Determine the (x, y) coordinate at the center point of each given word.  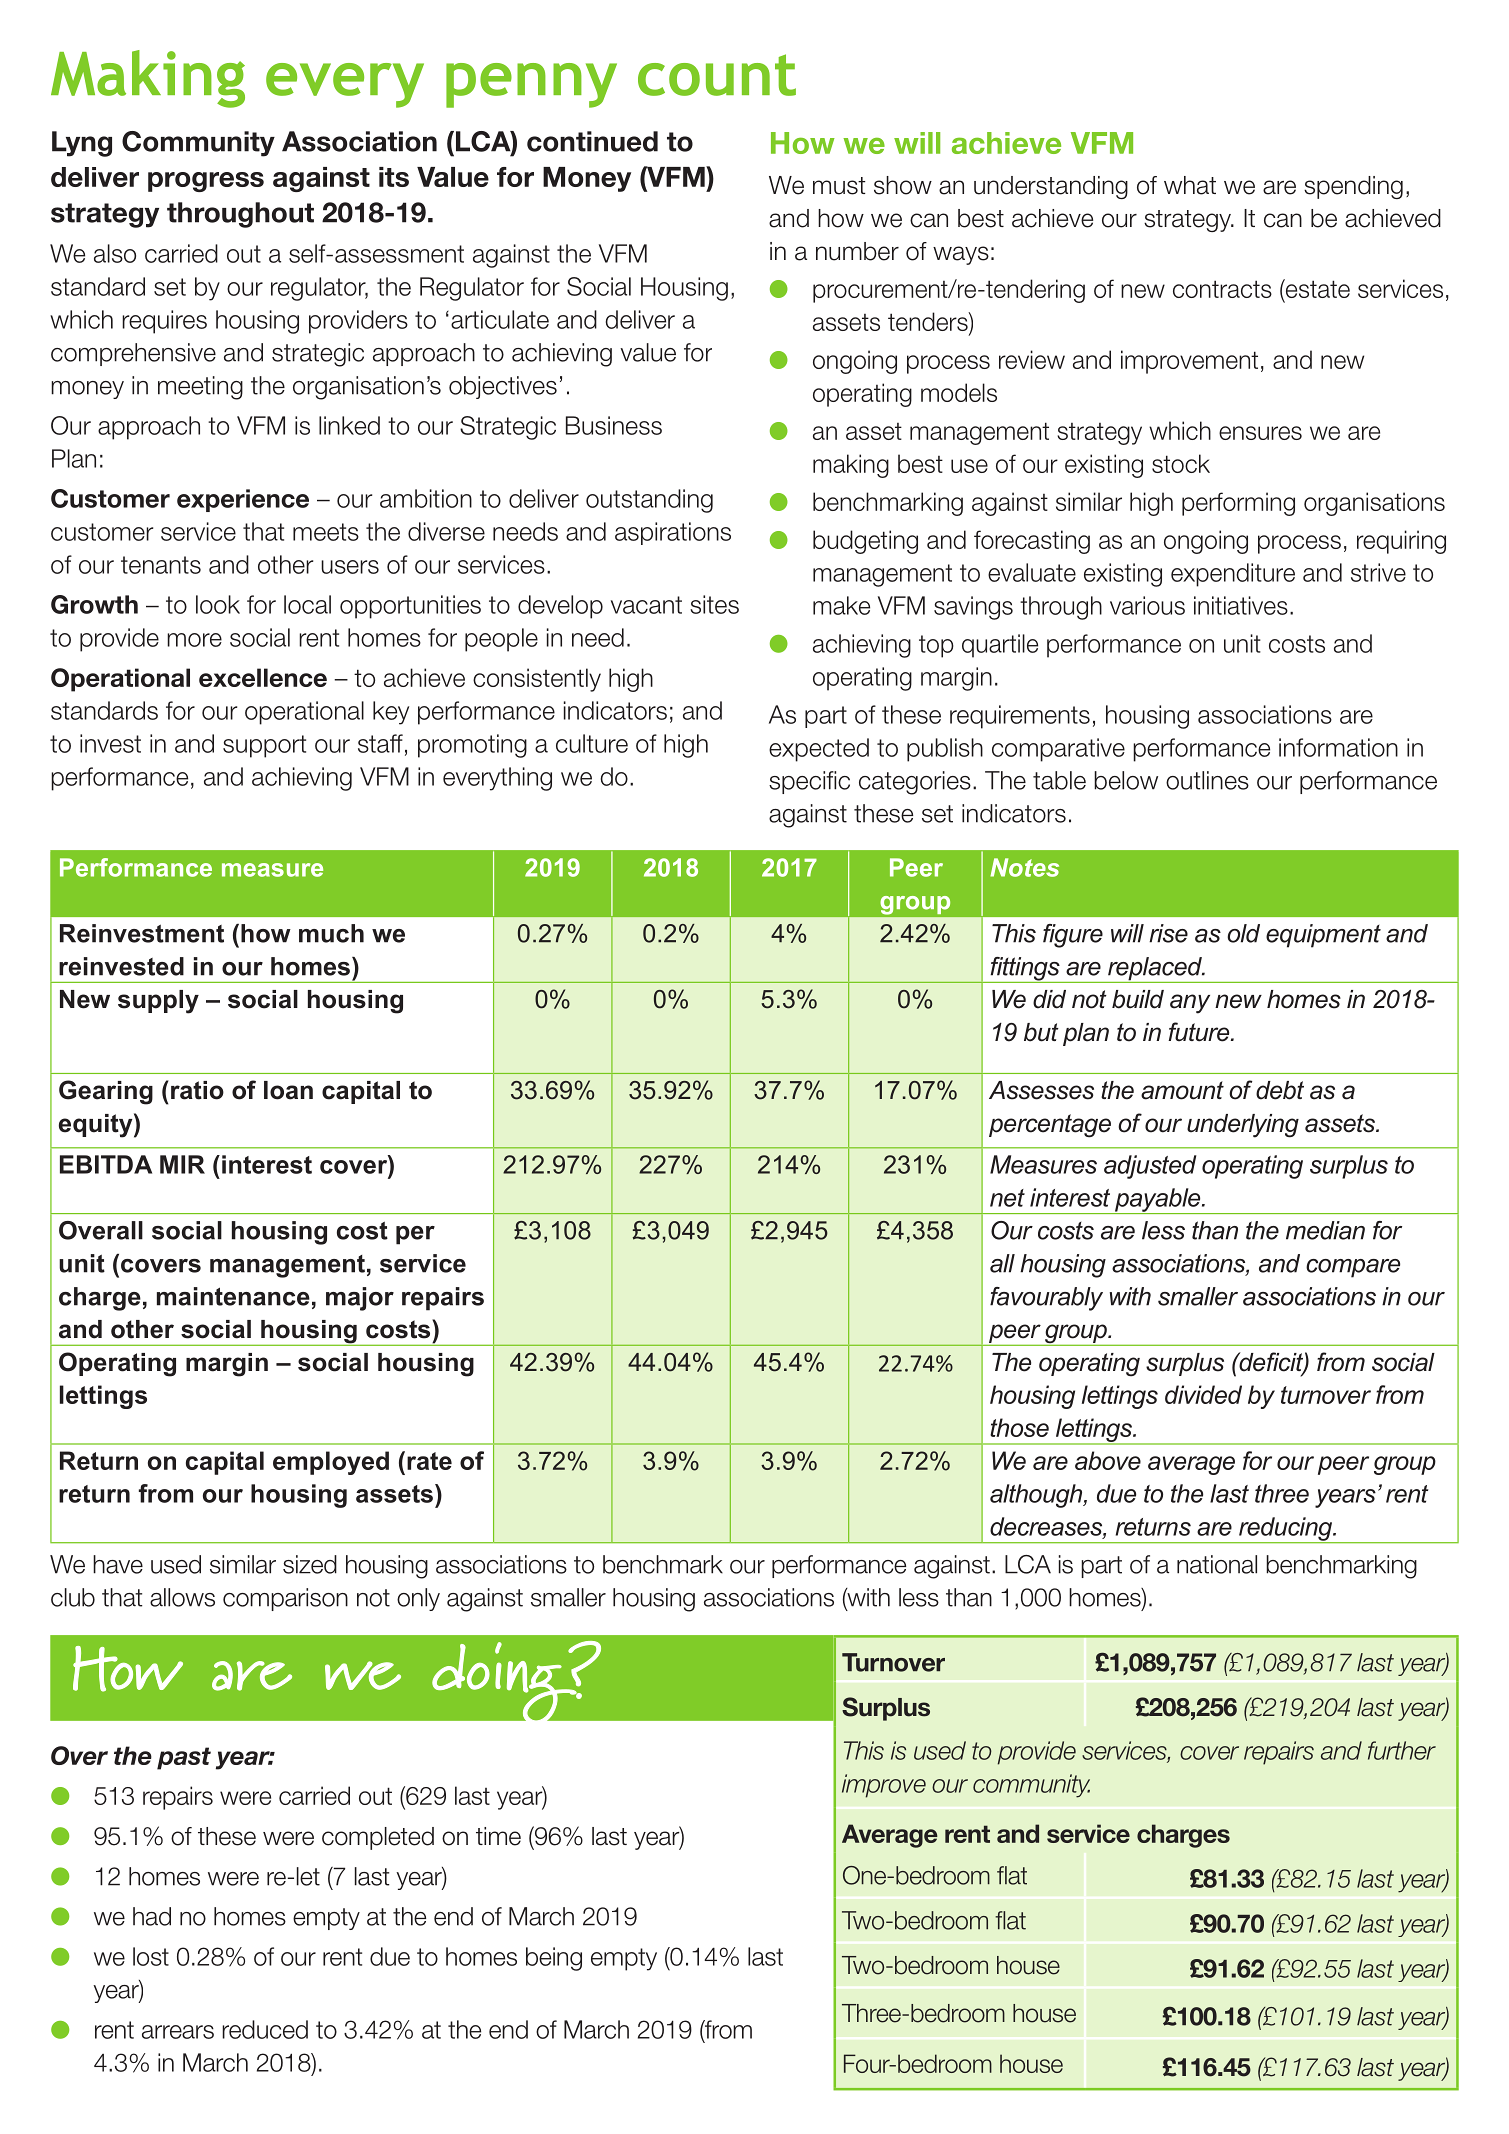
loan (288, 1090)
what (1190, 185)
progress (206, 182)
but (1041, 1032)
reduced (265, 2029)
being (554, 1959)
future (1200, 1032)
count (717, 75)
